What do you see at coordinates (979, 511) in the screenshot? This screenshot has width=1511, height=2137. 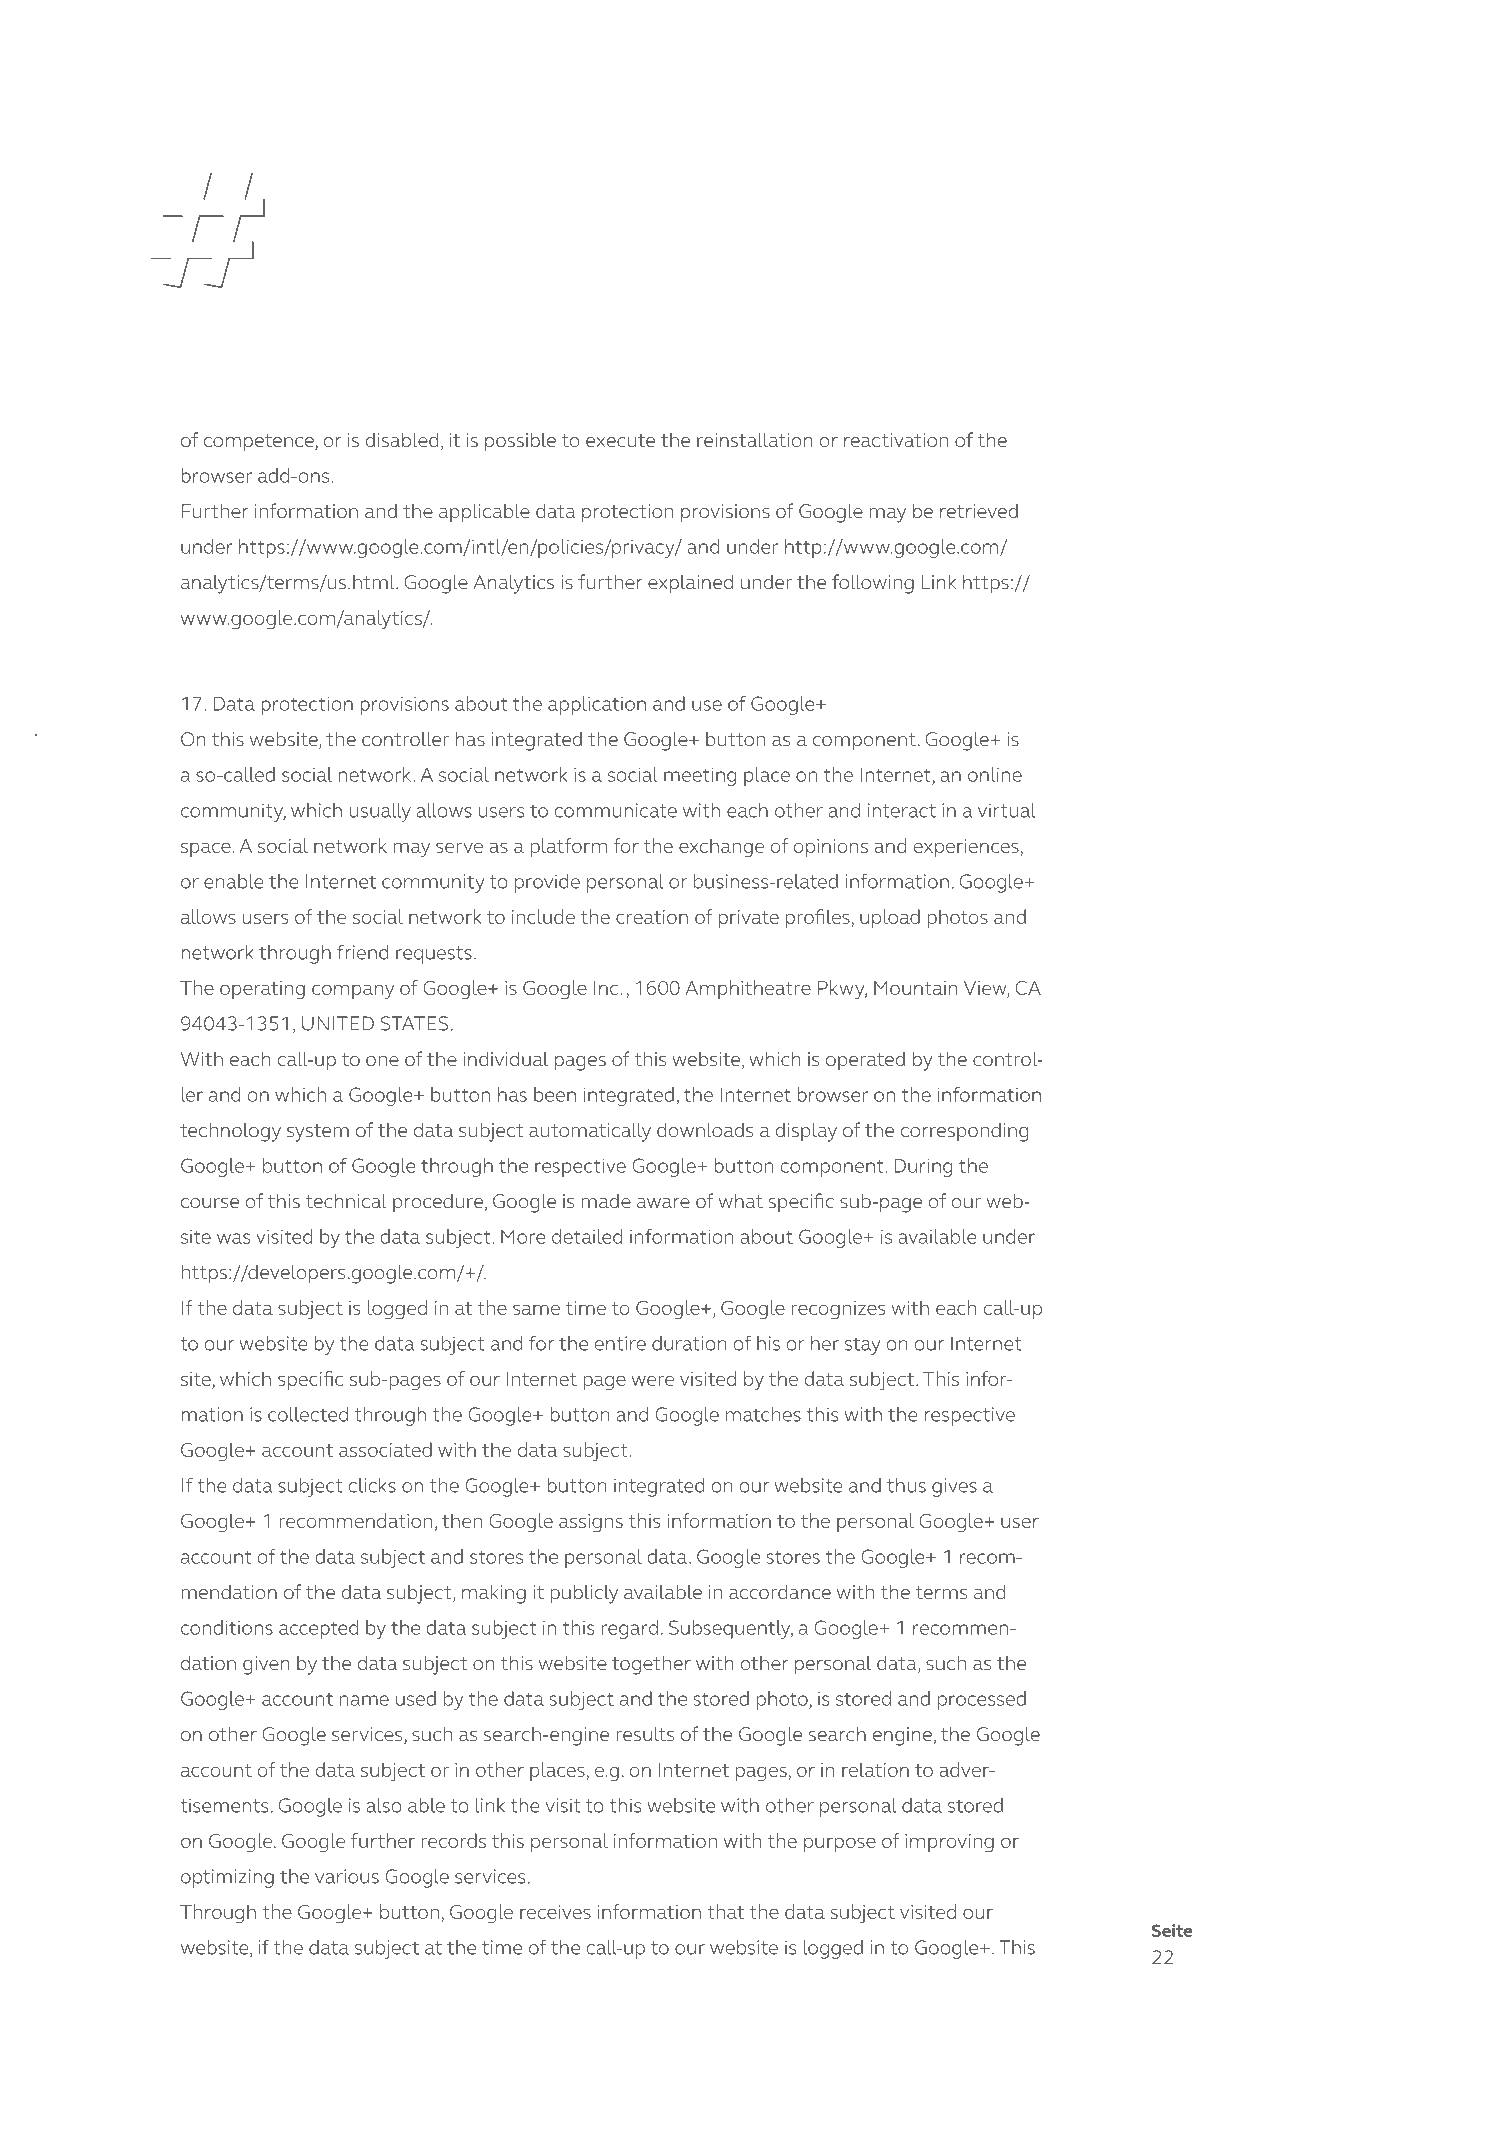 I see `retrieved` at bounding box center [979, 511].
